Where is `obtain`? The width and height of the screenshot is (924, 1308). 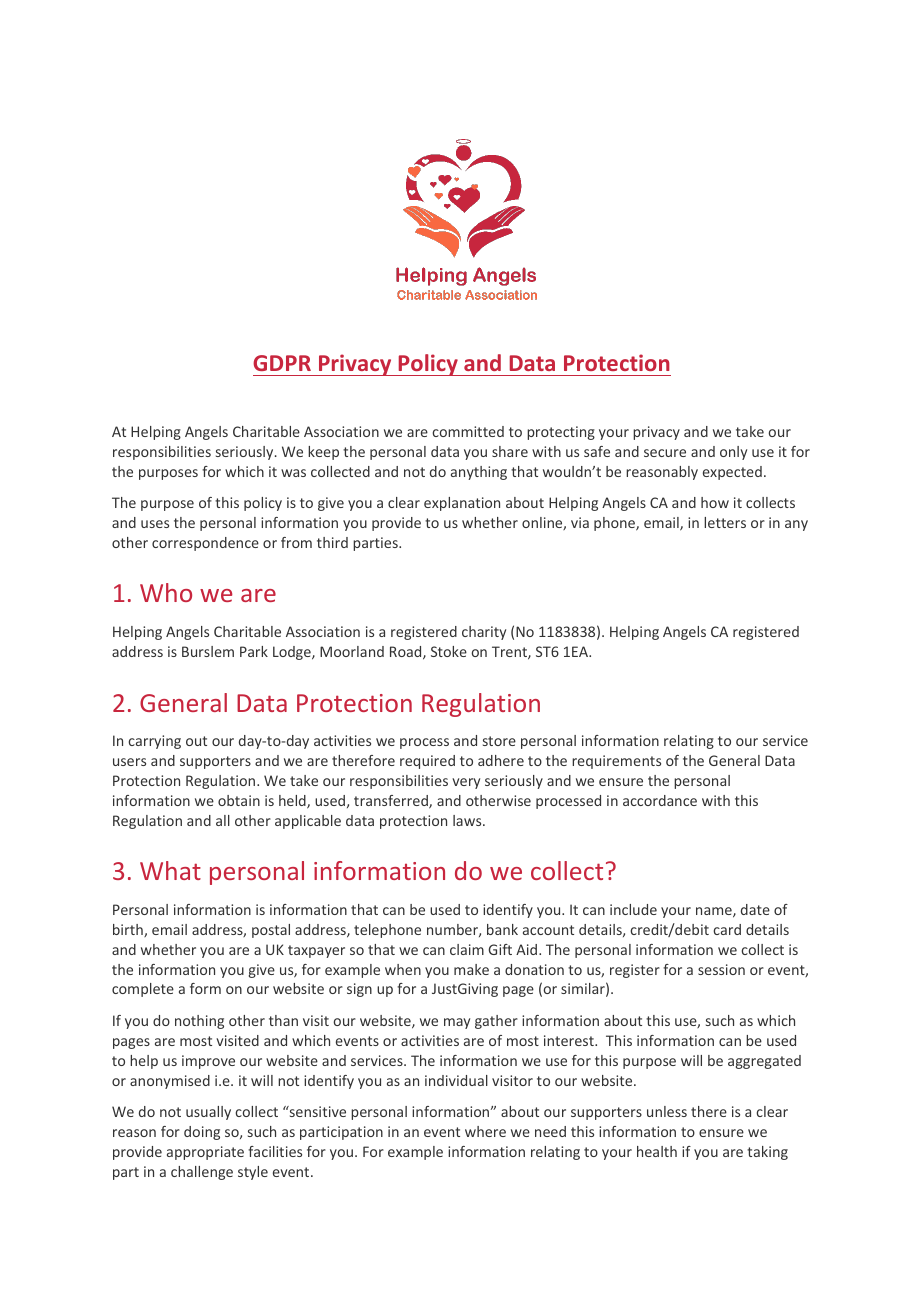
obtain is located at coordinates (239, 800).
